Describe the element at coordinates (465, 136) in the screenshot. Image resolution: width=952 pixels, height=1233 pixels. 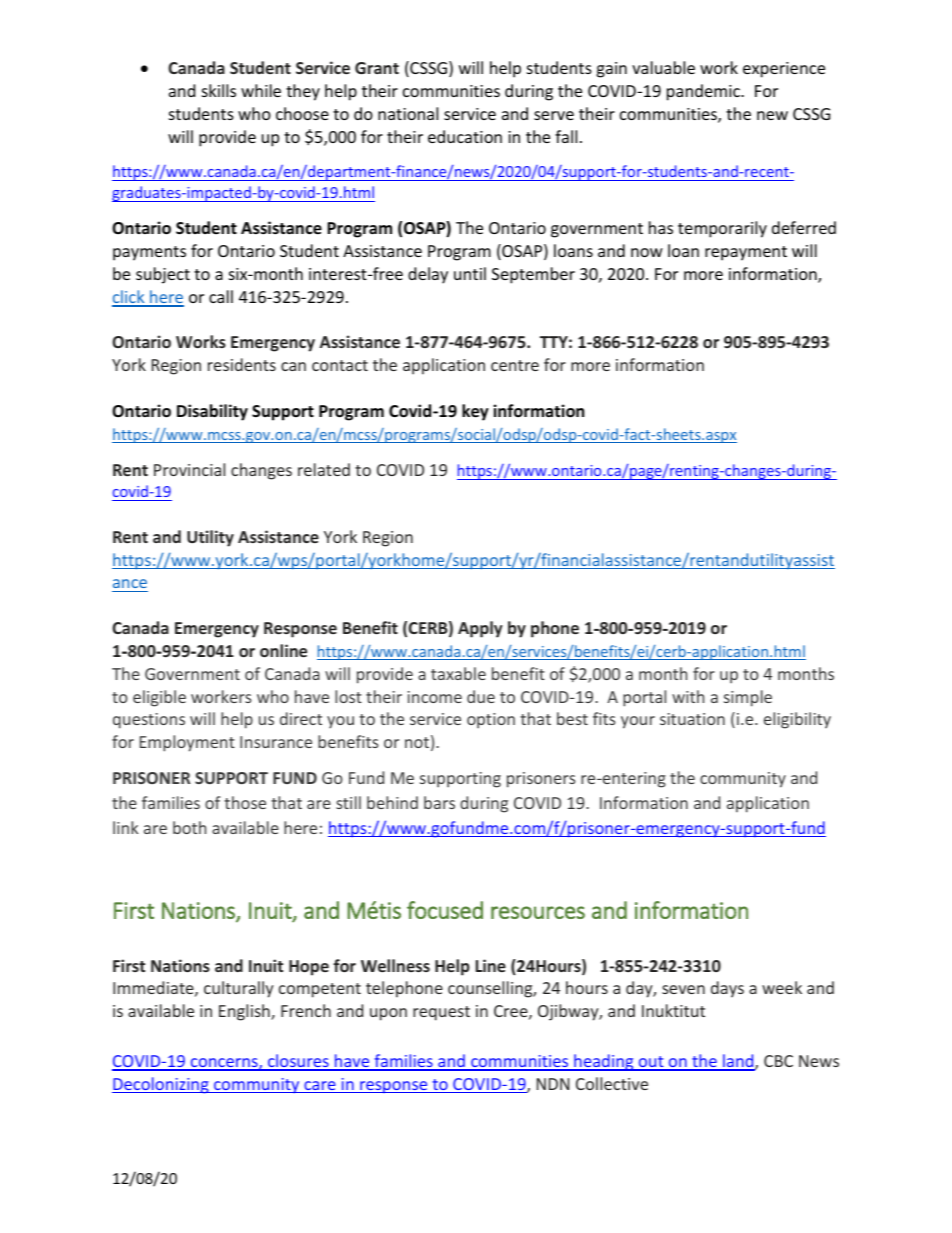
I see `education` at that location.
